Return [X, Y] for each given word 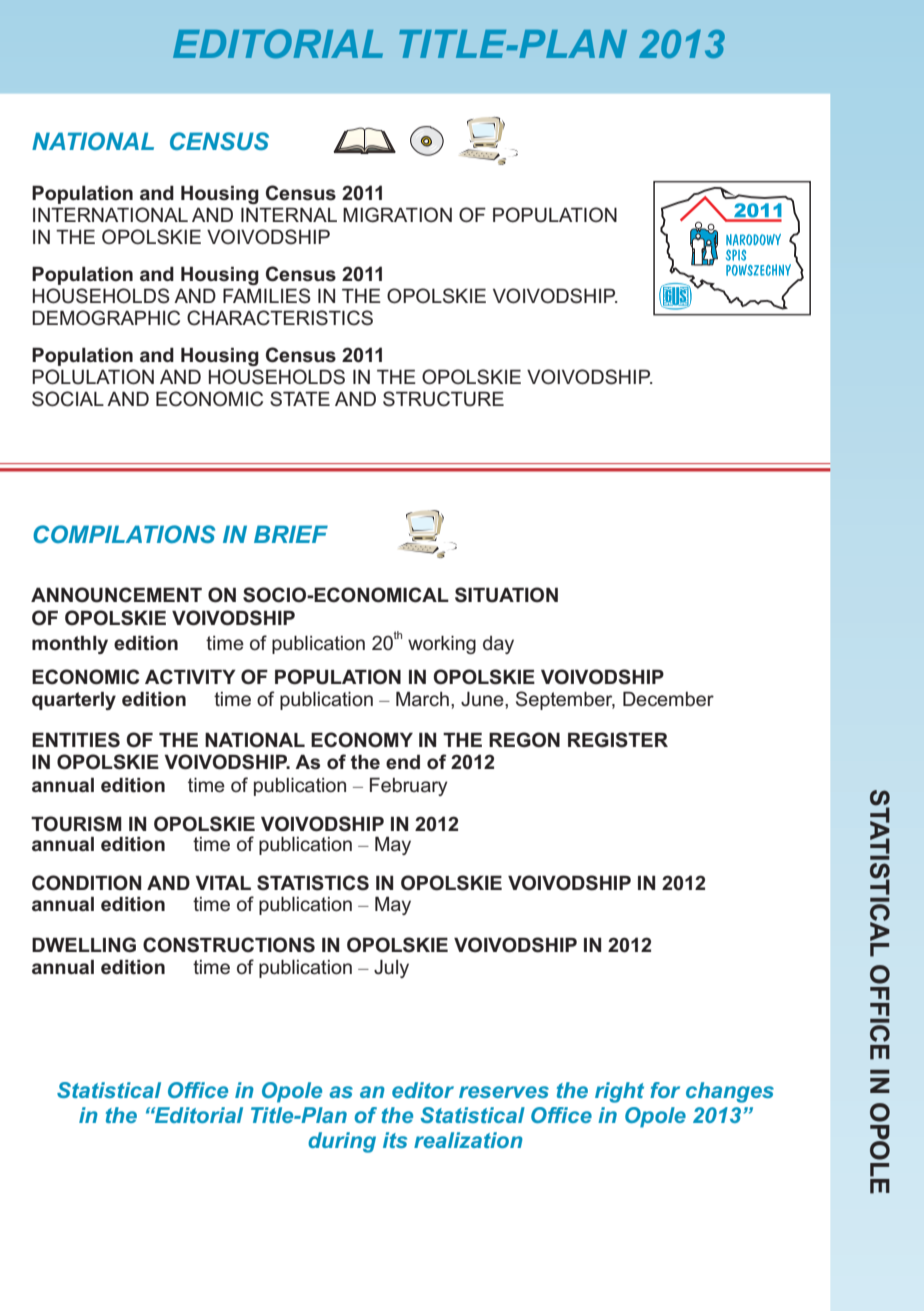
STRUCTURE [443, 399]
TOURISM [76, 824]
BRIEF [291, 534]
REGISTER [618, 740]
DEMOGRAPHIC [106, 318]
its [395, 1140]
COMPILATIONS [124, 534]
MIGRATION [397, 215]
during [342, 1142]
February [409, 786]
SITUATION [506, 595]
